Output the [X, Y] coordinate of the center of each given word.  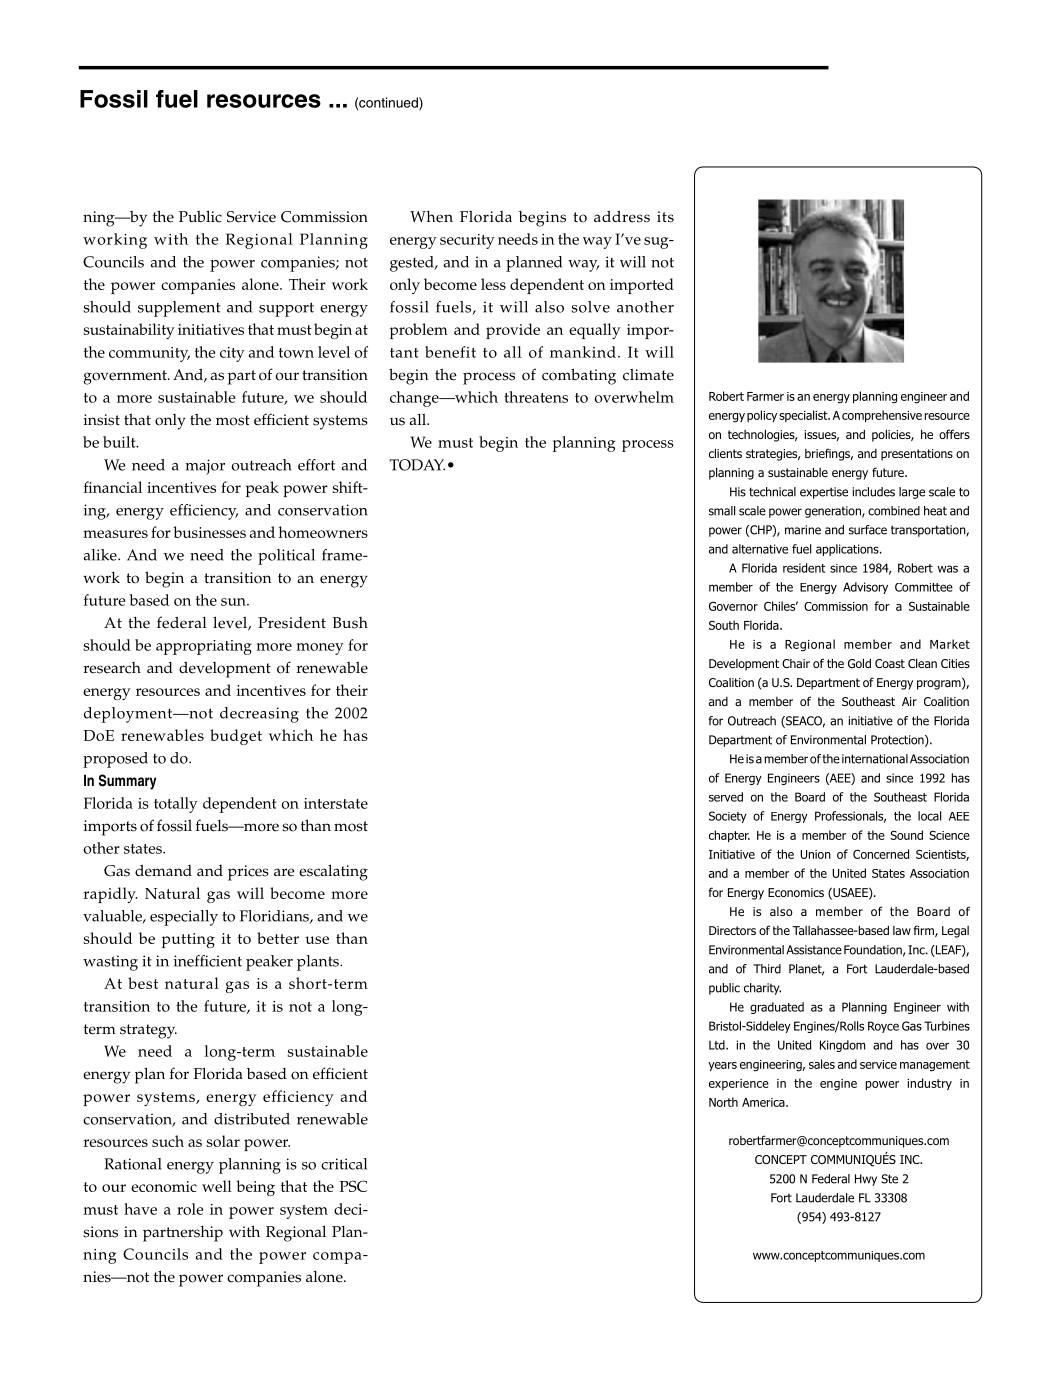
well [217, 1186]
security [467, 241]
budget [236, 737]
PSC [353, 1186]
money [320, 649]
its [665, 217]
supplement [179, 309]
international [875, 759]
